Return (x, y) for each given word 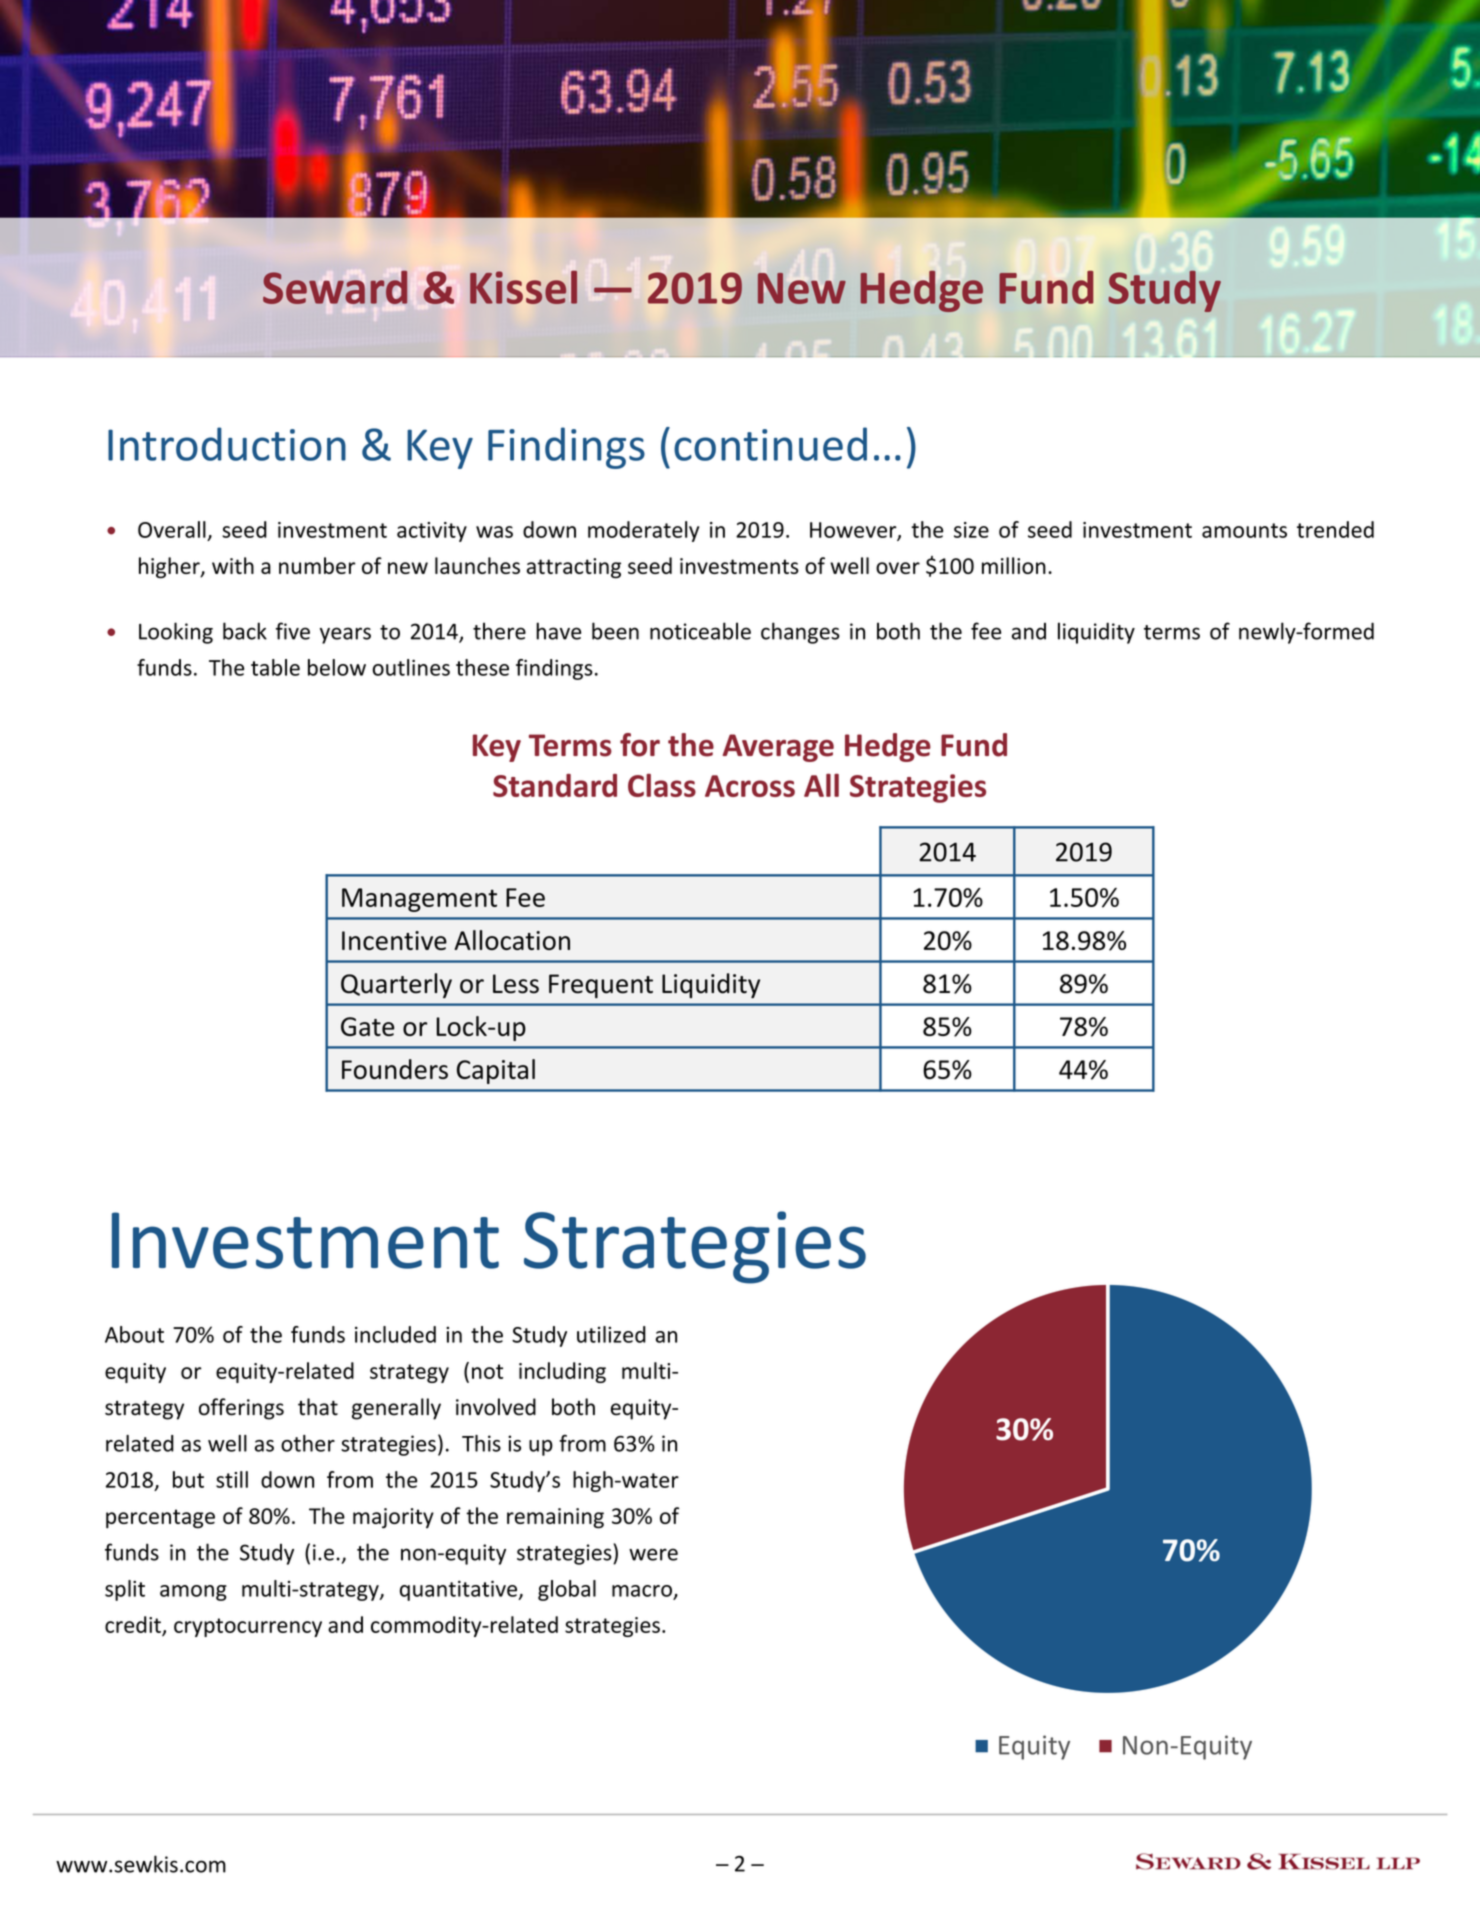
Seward (335, 287)
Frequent (601, 986)
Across (750, 786)
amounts (1244, 530)
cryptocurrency (248, 1627)
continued (770, 444)
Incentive (394, 940)
